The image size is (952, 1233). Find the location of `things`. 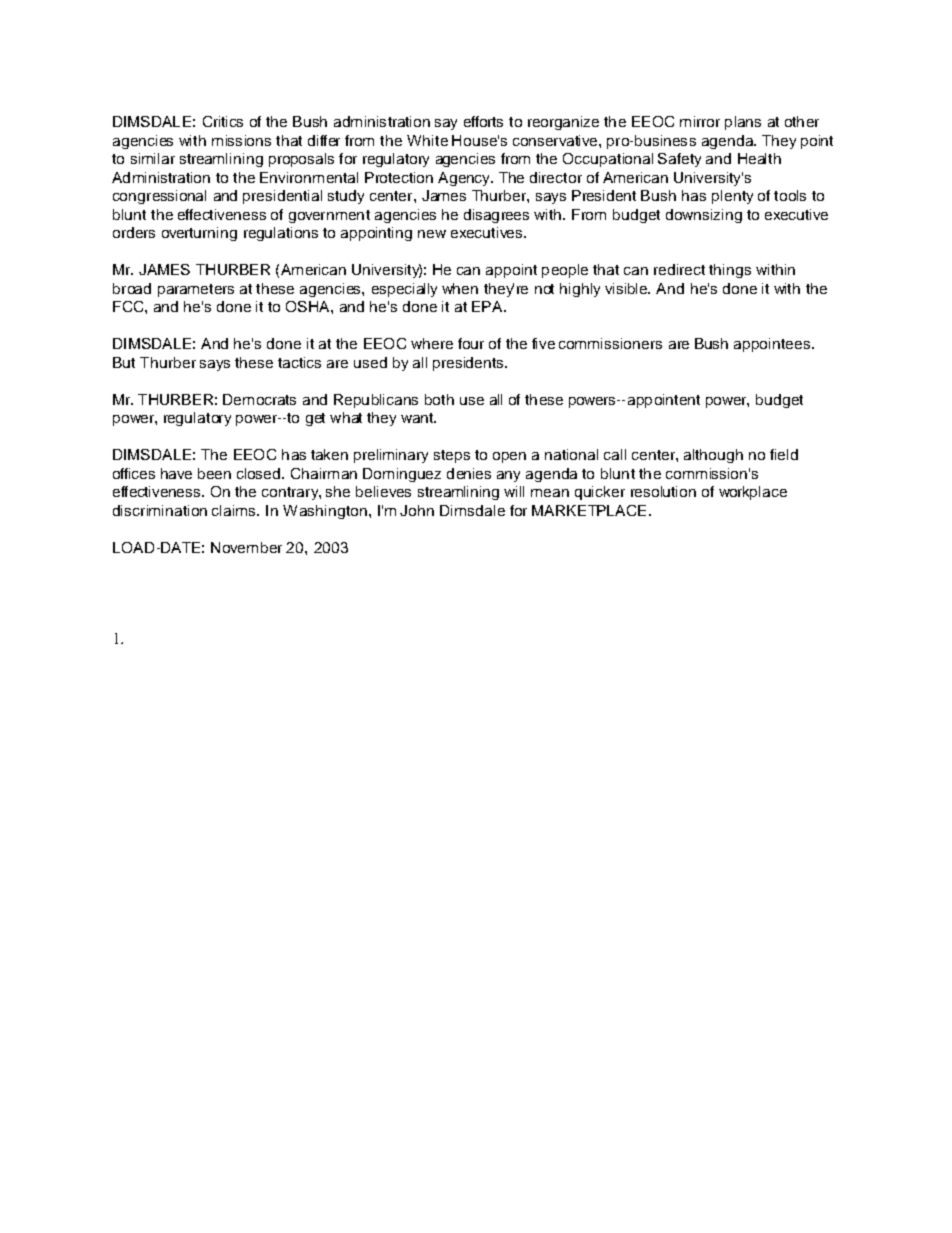

things is located at coordinates (730, 271).
